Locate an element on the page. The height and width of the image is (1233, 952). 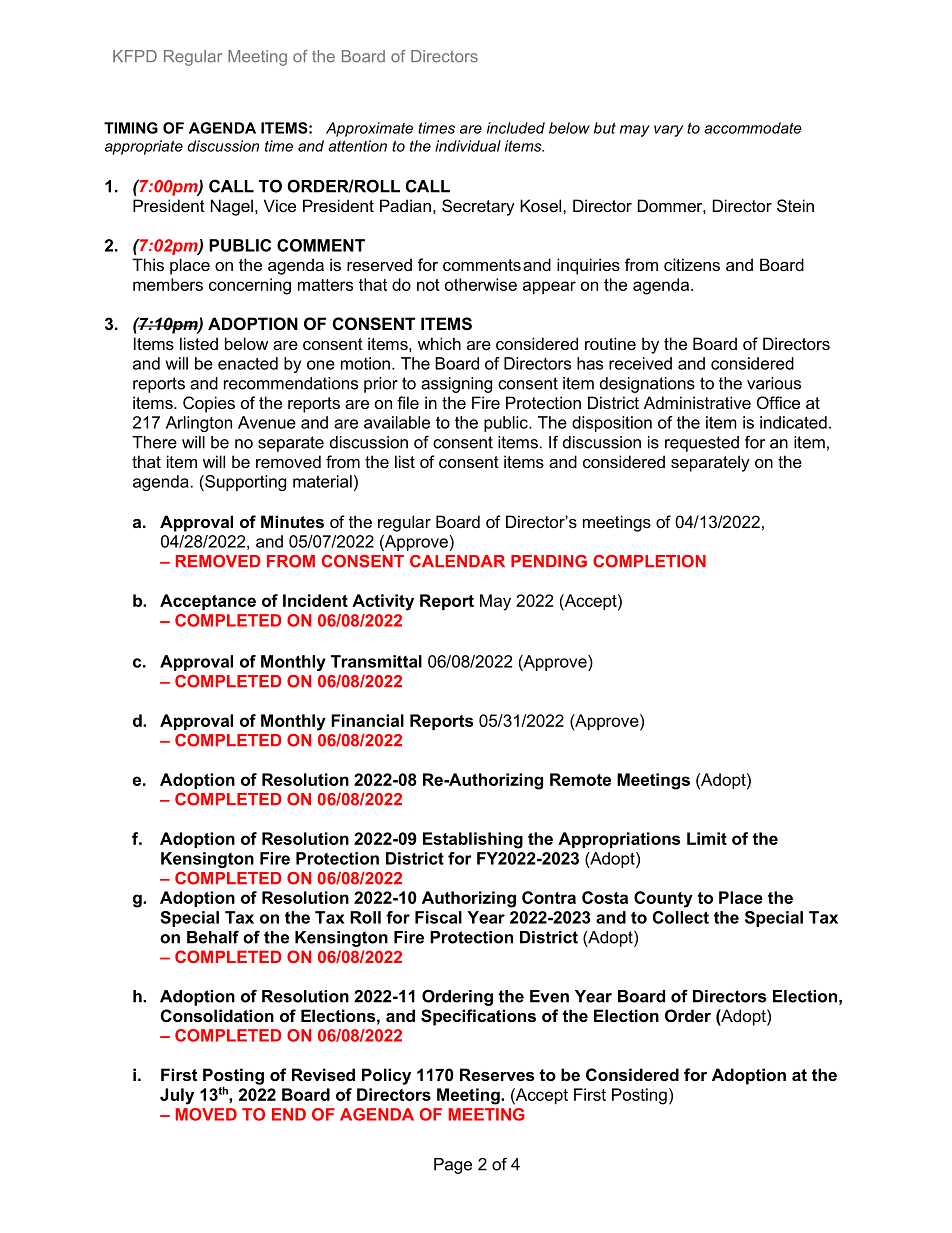
July is located at coordinates (177, 1096).
